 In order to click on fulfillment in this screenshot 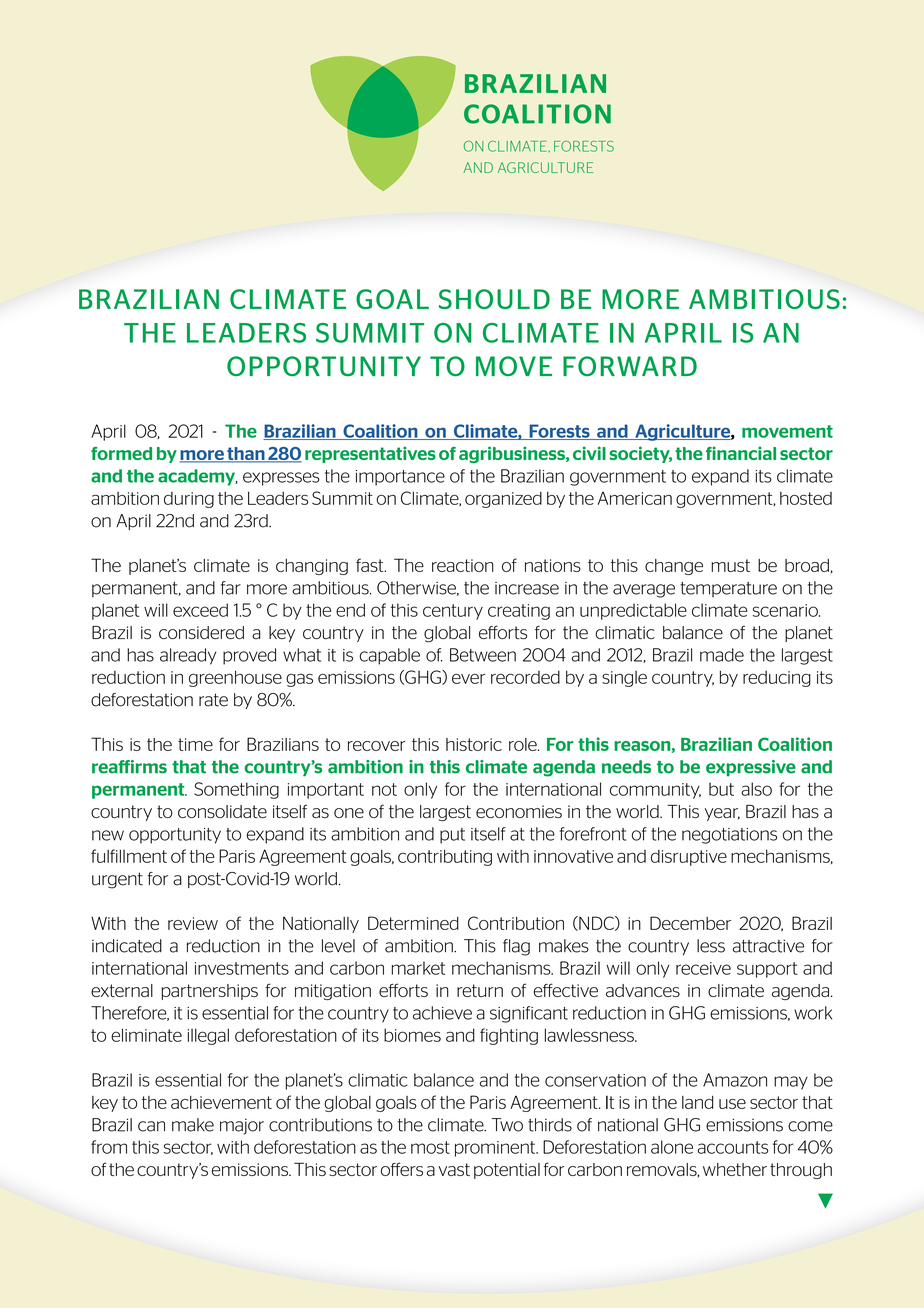, I will do `click(129, 856)`.
